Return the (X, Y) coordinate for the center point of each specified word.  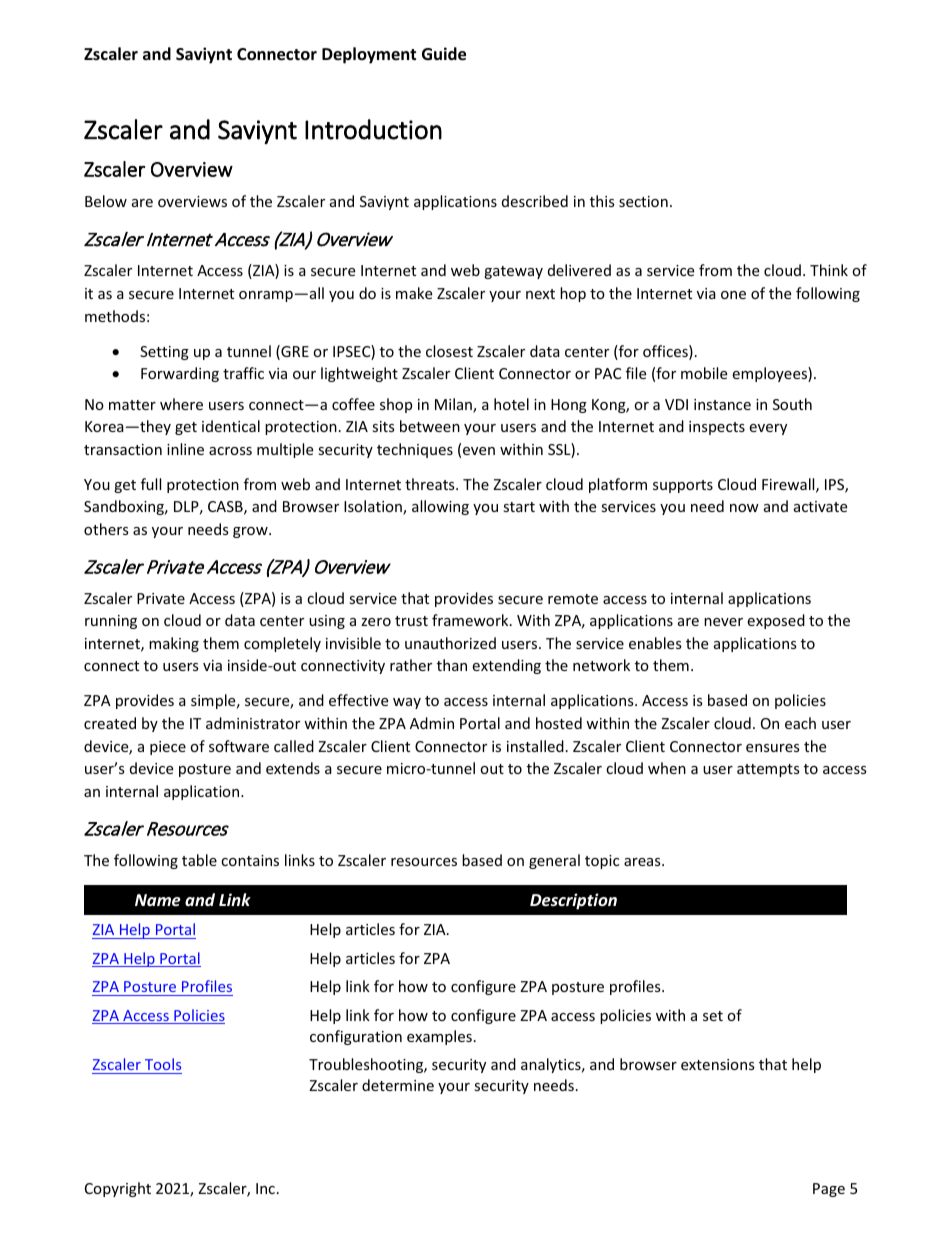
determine (398, 1085)
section (643, 201)
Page (829, 1190)
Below (106, 201)
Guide (444, 54)
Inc (265, 1188)
